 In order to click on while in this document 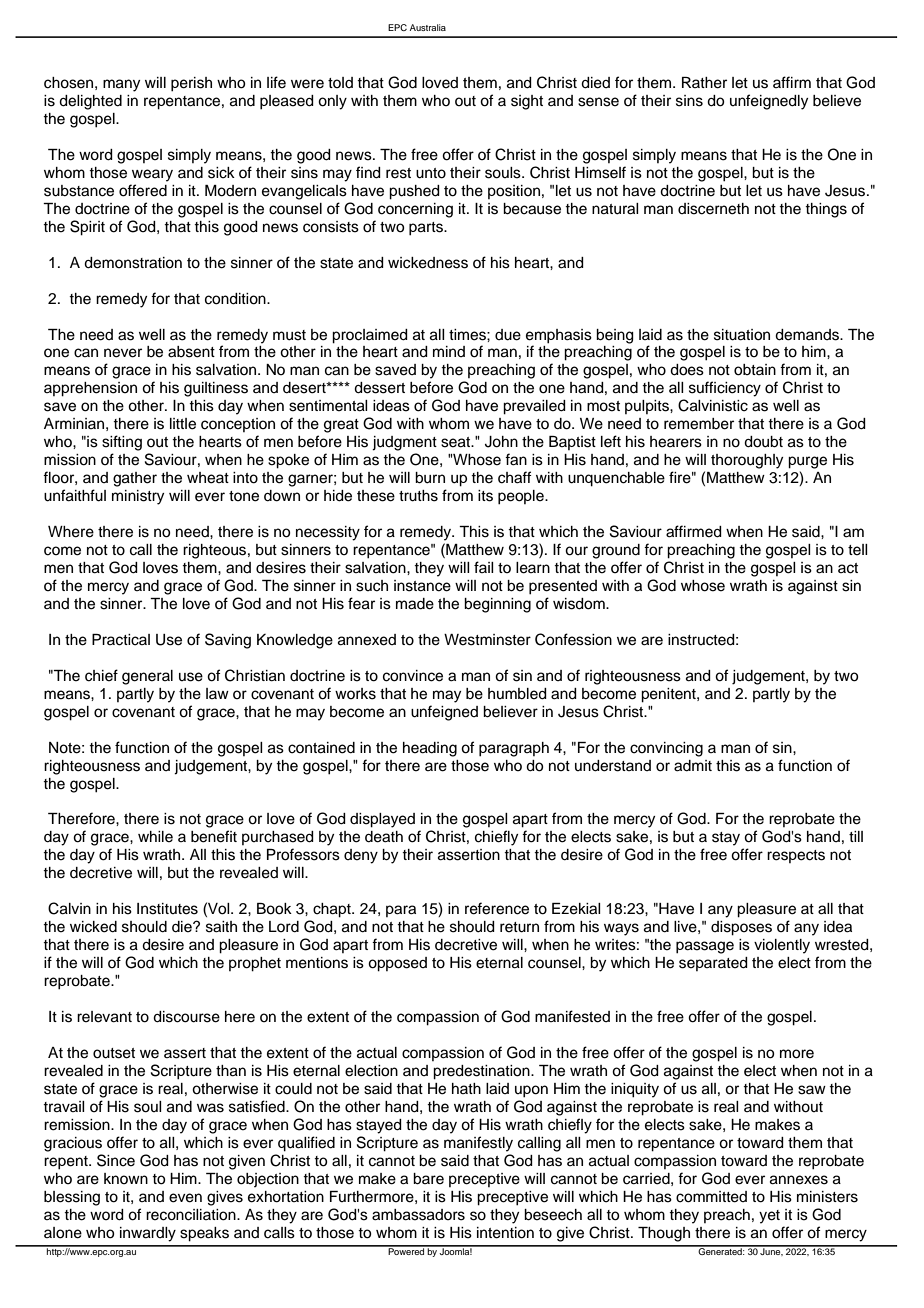, I will do `click(155, 837)`.
